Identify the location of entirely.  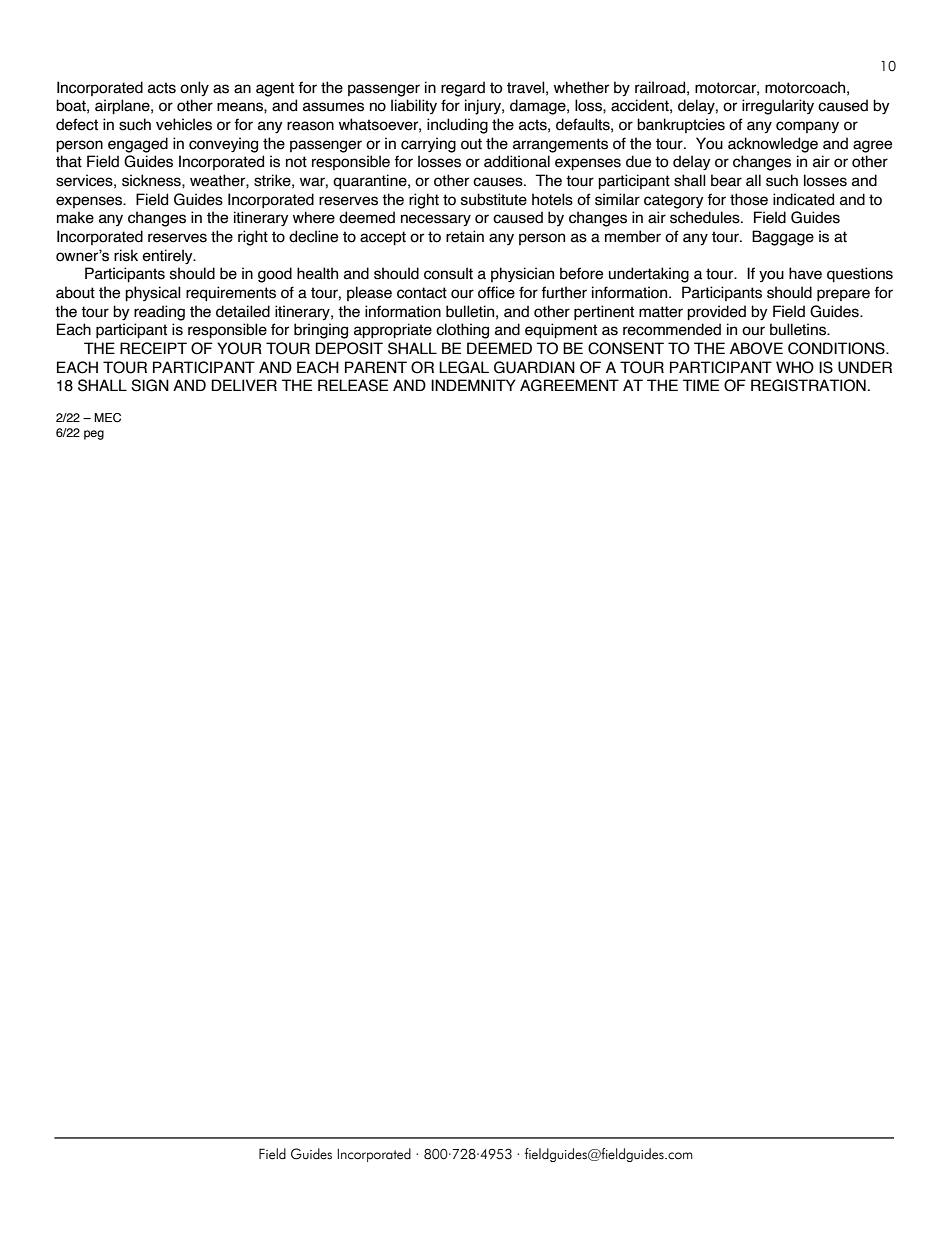
(168, 256).
